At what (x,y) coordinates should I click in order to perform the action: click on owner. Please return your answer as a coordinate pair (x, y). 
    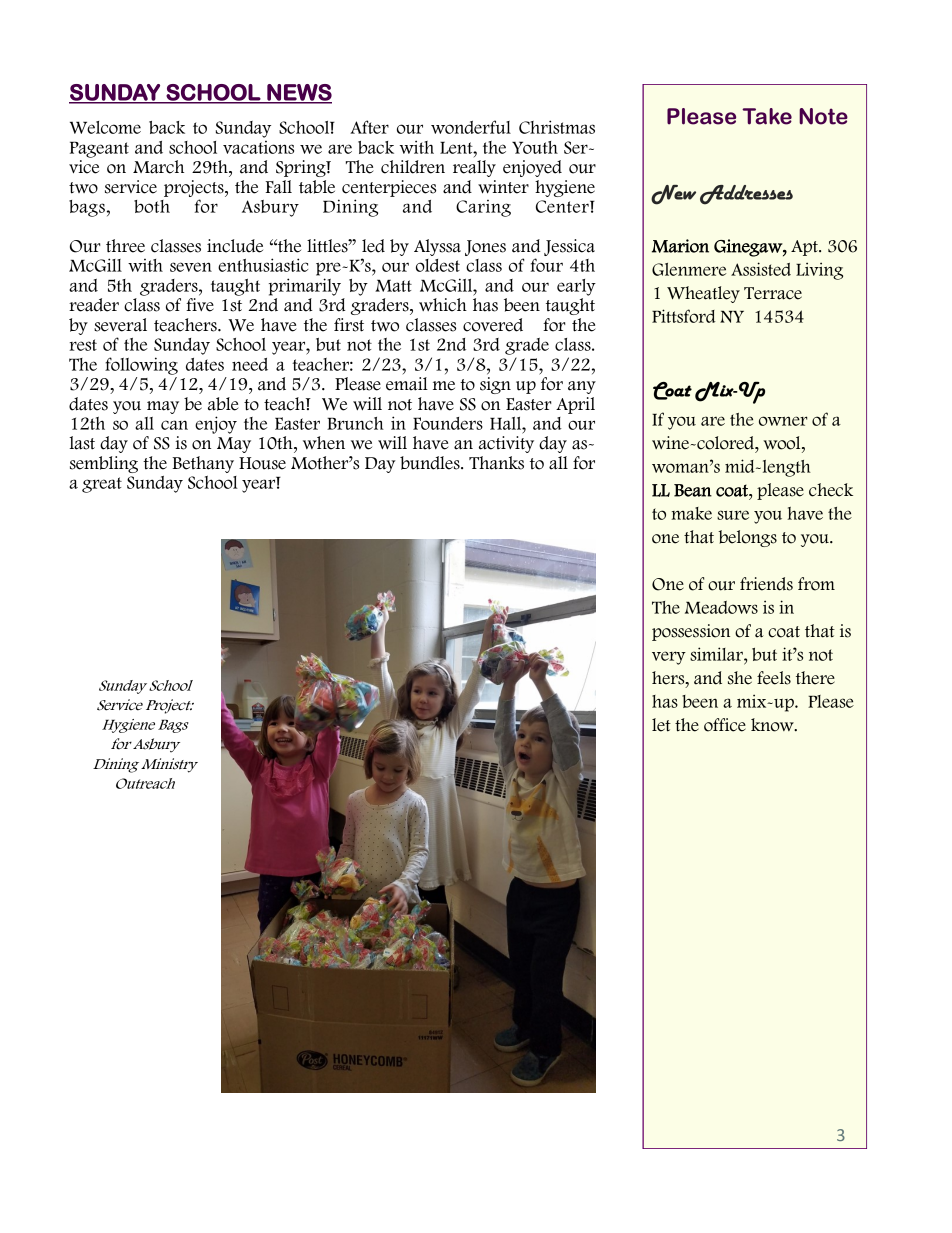
    Looking at the image, I should click on (783, 421).
